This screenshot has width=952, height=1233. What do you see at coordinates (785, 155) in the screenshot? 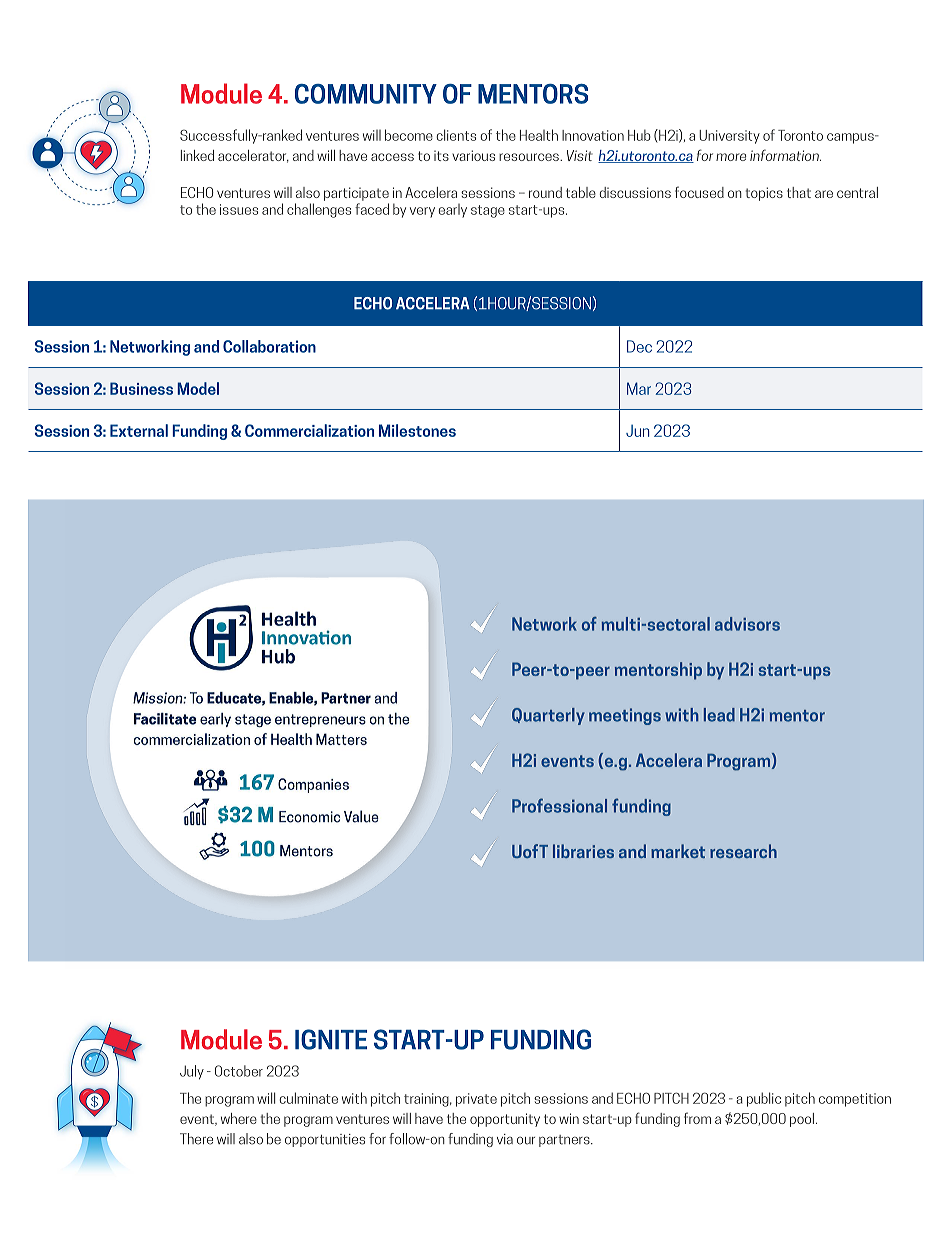
I see `information` at bounding box center [785, 155].
